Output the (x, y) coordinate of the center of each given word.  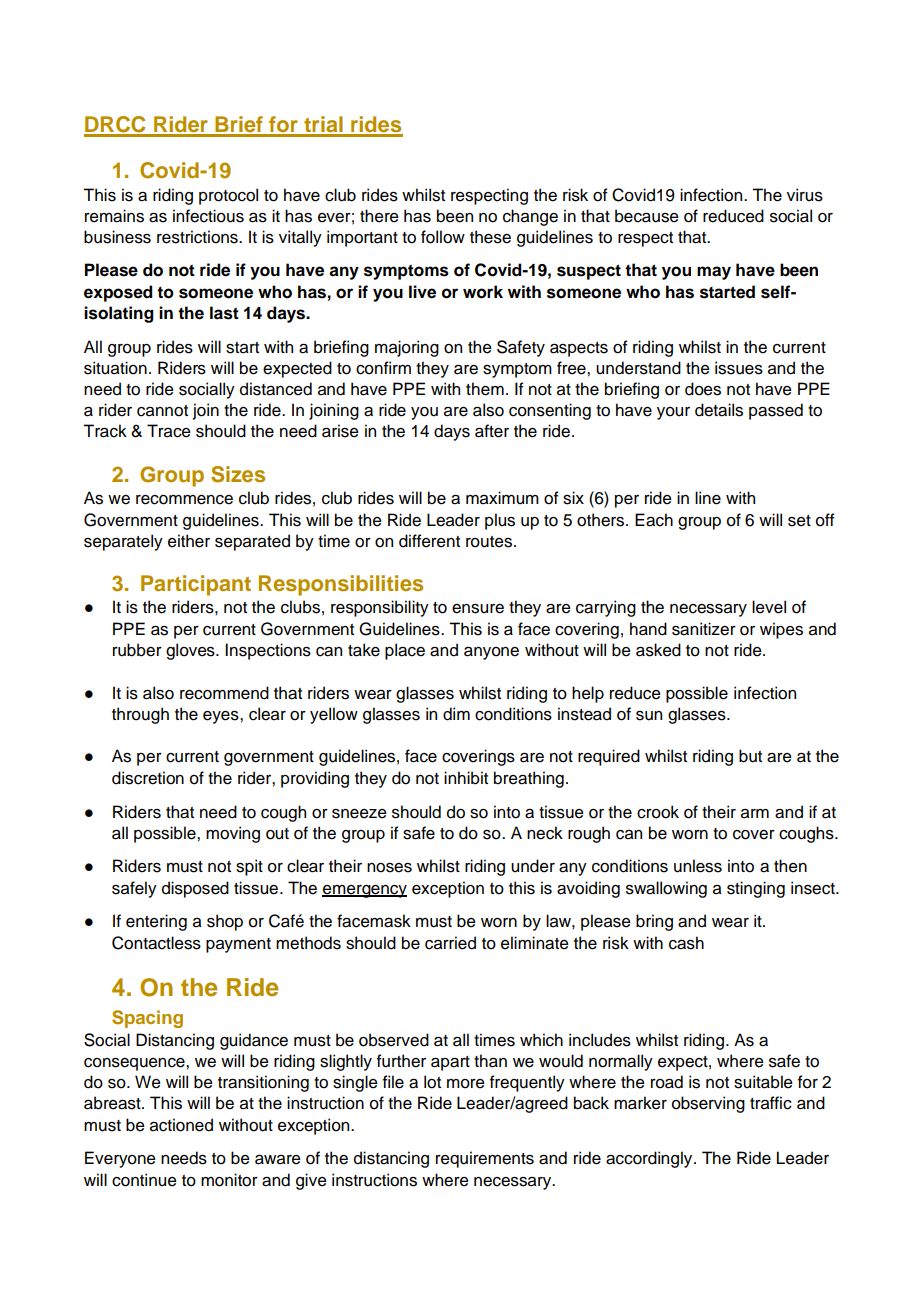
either (189, 541)
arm (755, 814)
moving (233, 834)
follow (443, 237)
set (799, 521)
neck (545, 833)
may (714, 273)
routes (490, 542)
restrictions (198, 237)
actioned (181, 1125)
